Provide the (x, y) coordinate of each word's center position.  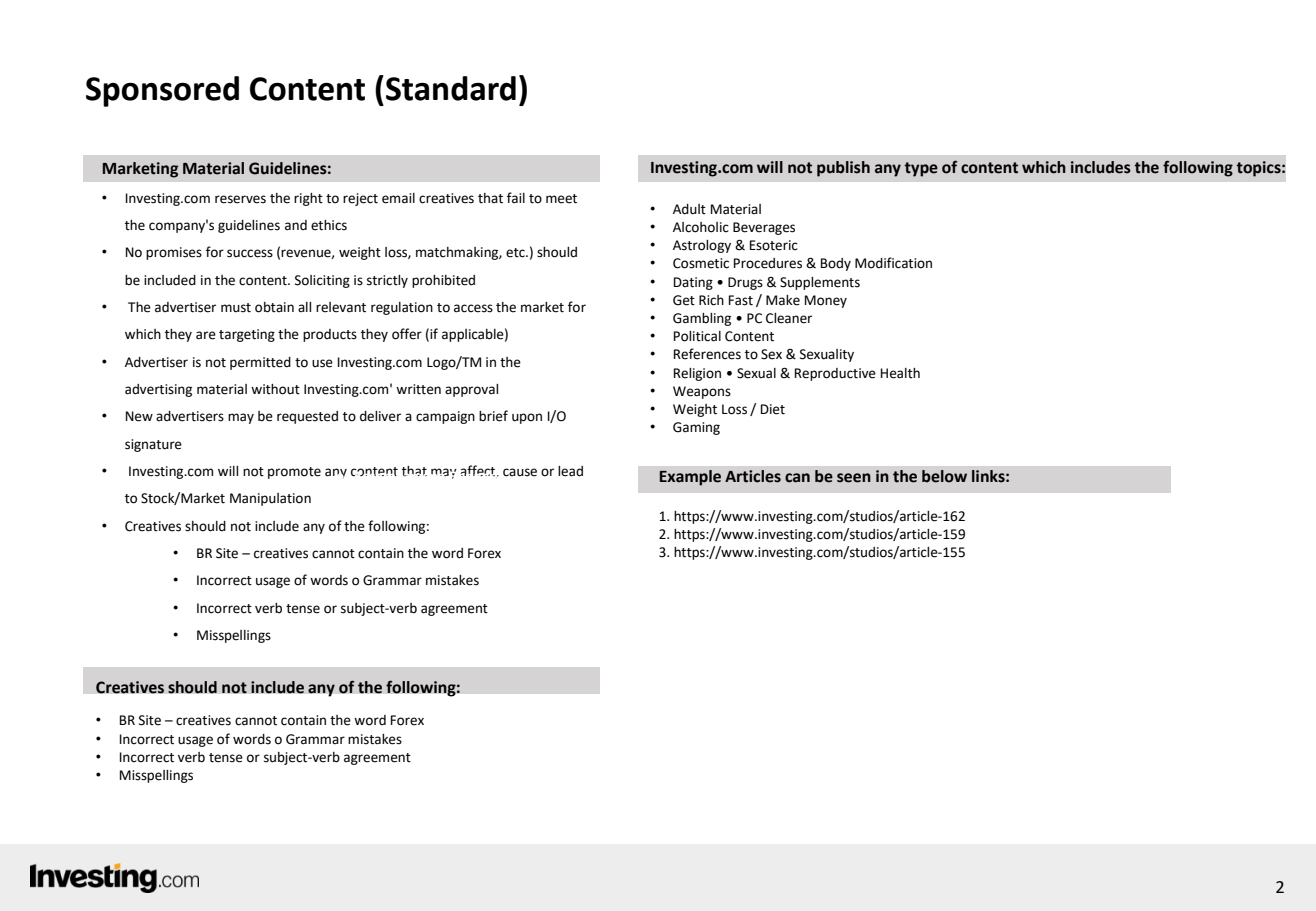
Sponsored (162, 91)
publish (843, 169)
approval (471, 390)
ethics (329, 225)
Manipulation (270, 499)
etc (516, 253)
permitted (260, 363)
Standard (451, 88)
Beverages (764, 228)
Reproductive (835, 374)
